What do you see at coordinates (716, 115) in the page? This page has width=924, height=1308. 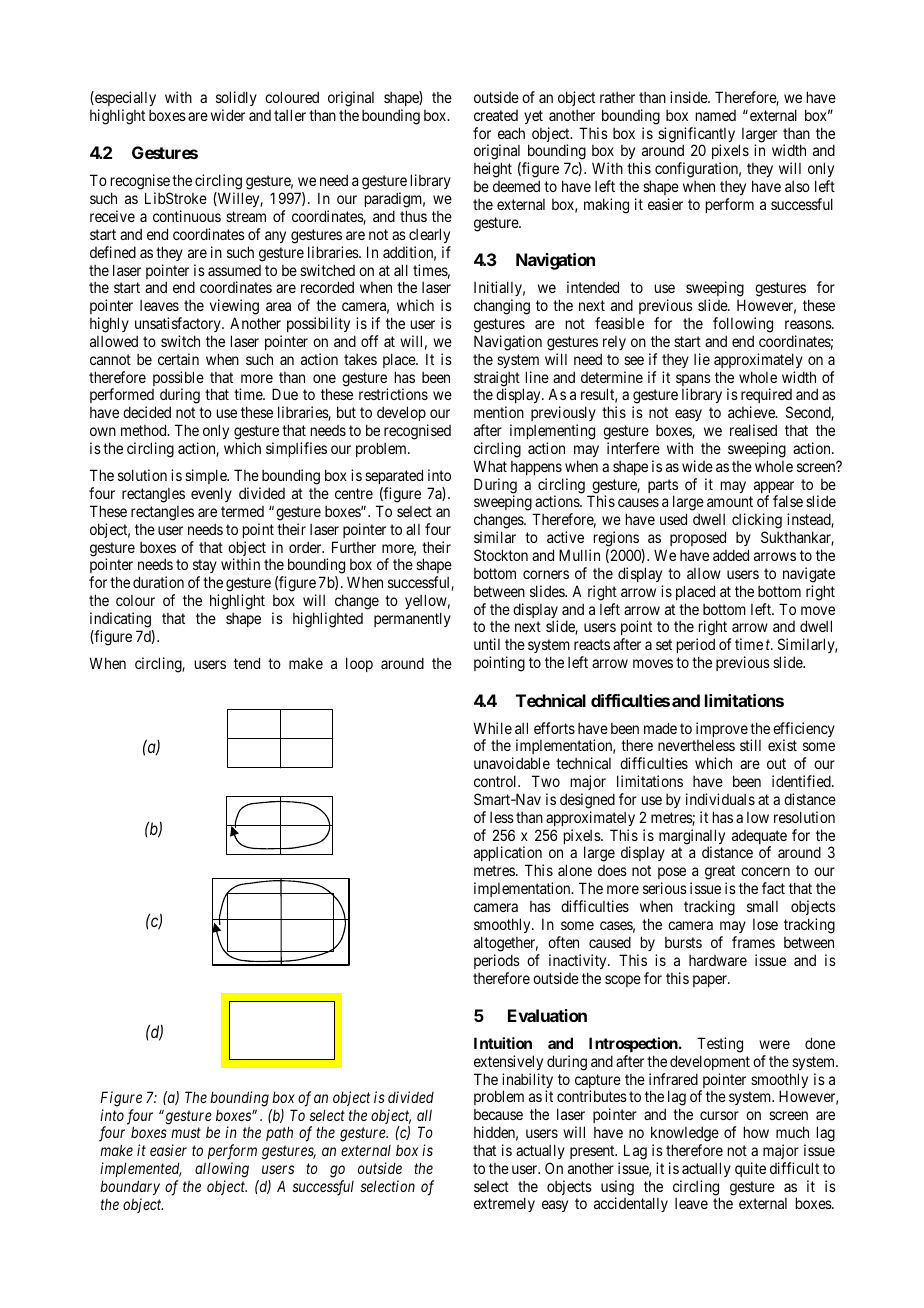 I see `named` at bounding box center [716, 115].
